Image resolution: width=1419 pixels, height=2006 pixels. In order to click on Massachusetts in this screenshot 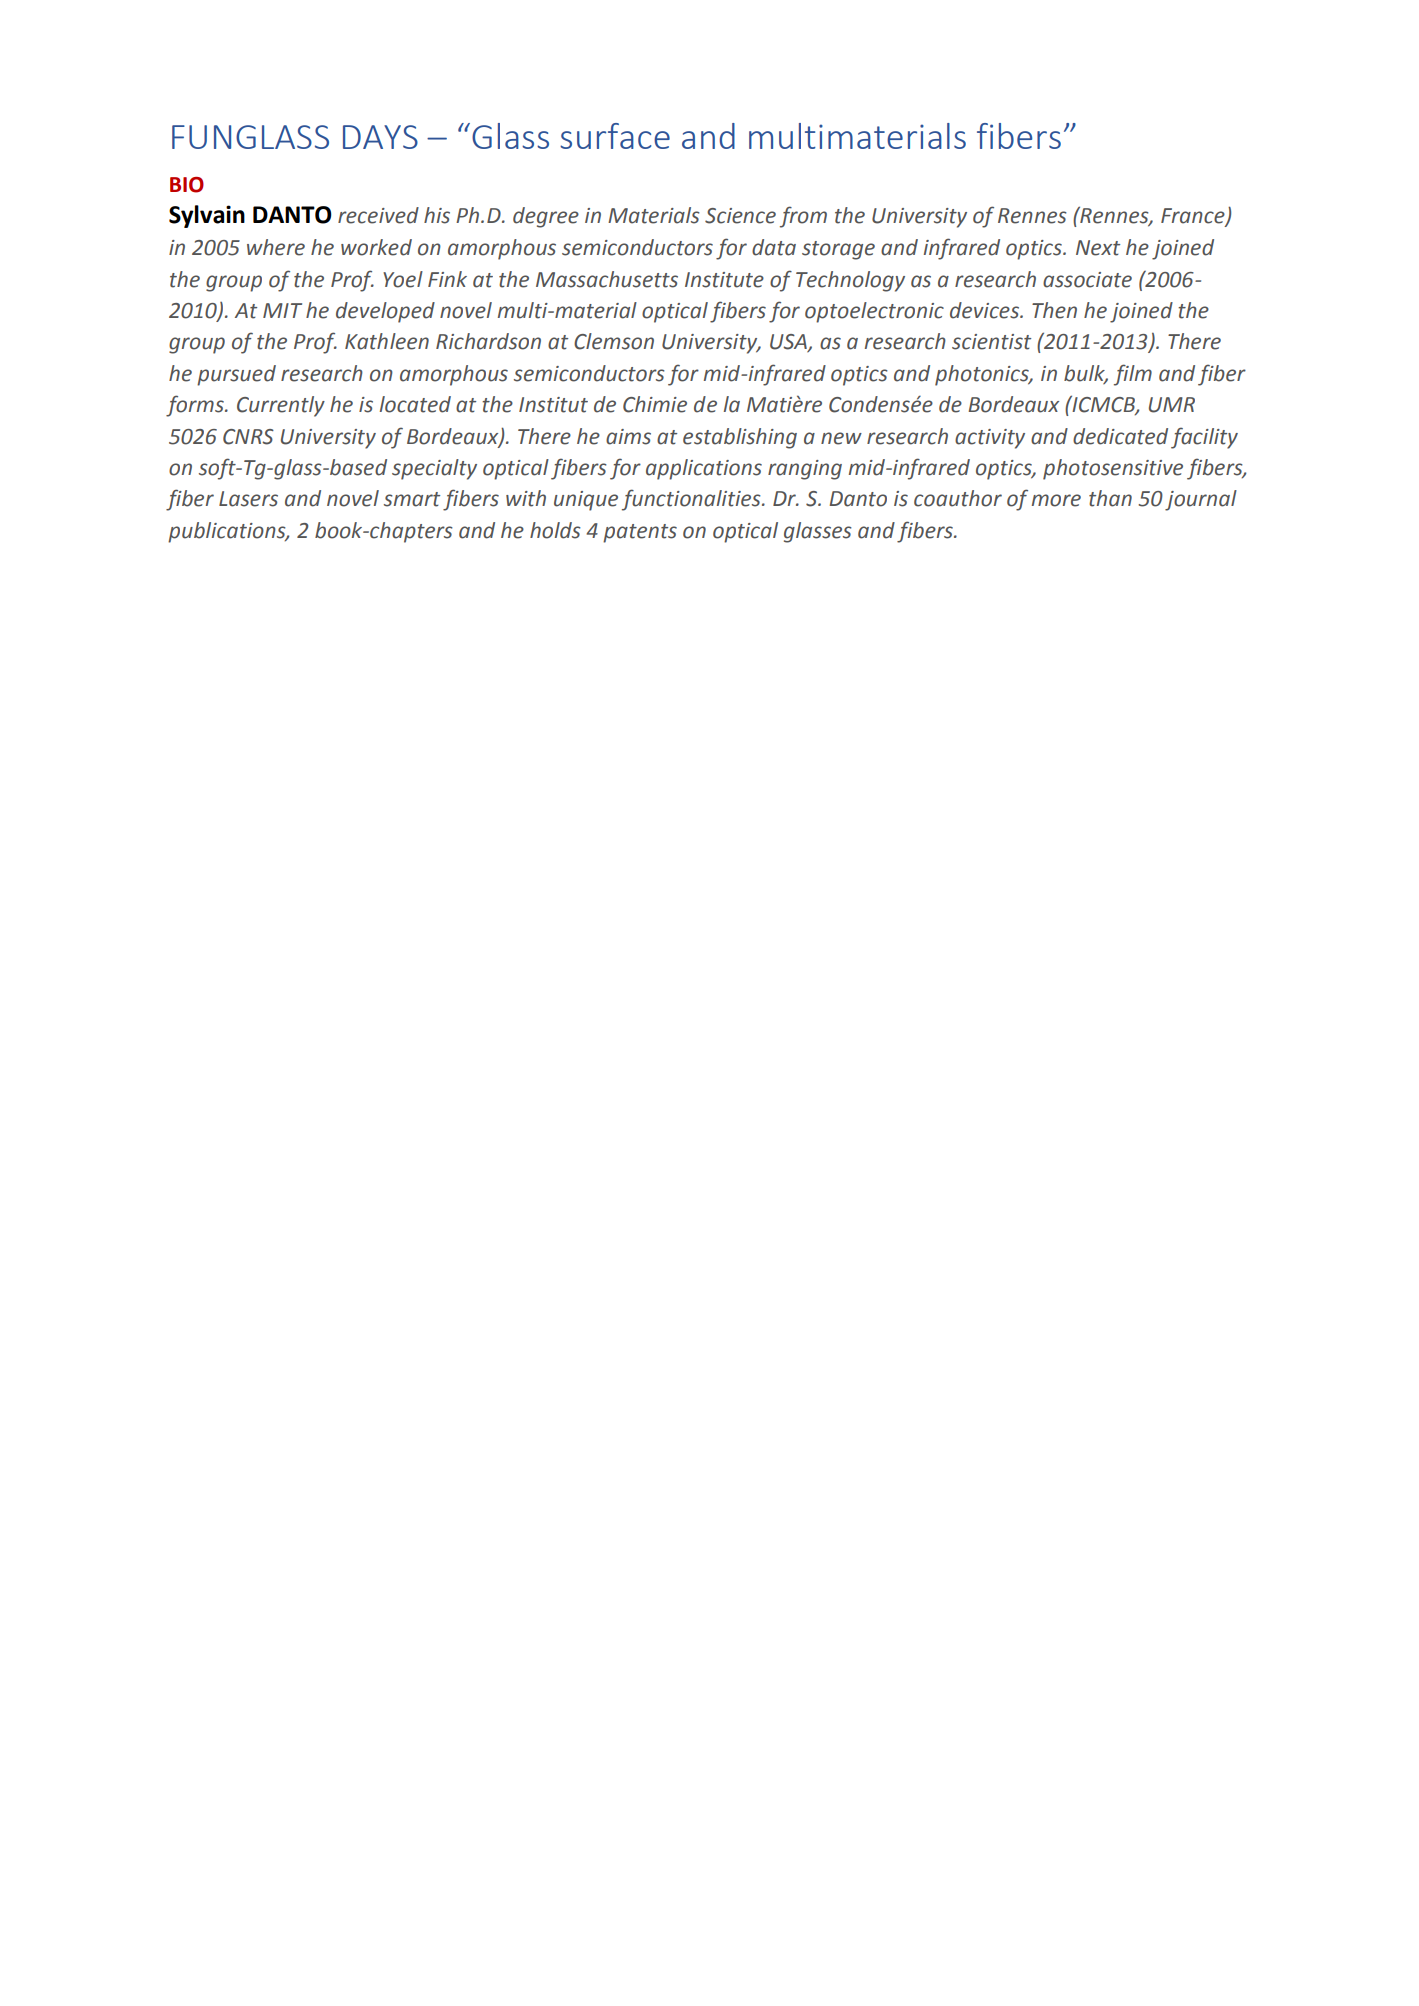, I will do `click(607, 279)`.
